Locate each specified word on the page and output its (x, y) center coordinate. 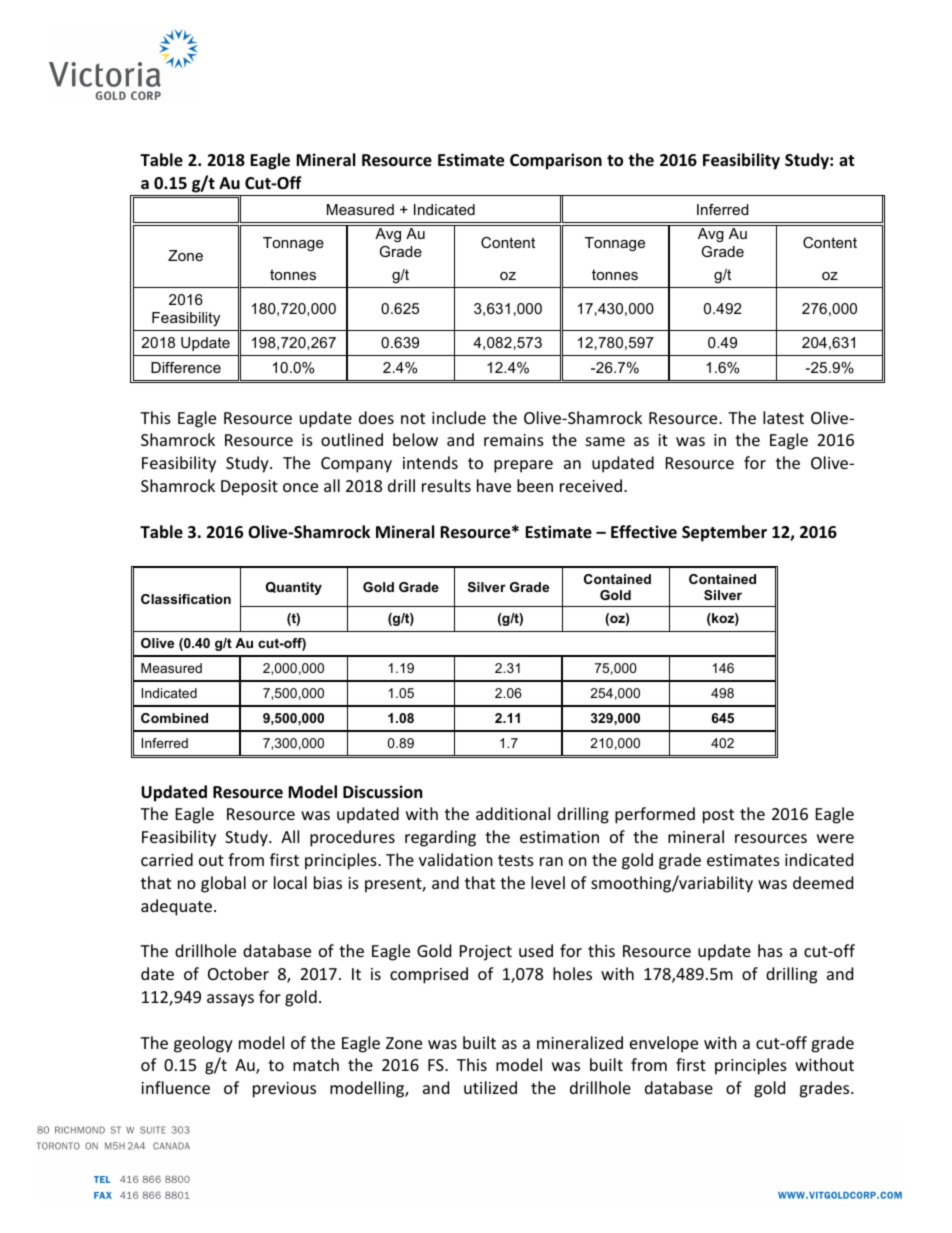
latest (783, 417)
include (459, 417)
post (718, 816)
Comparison (556, 161)
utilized (490, 1087)
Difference (186, 367)
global (223, 884)
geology (203, 1044)
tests (516, 860)
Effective (644, 531)
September (724, 533)
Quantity (294, 588)
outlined (352, 439)
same (605, 441)
